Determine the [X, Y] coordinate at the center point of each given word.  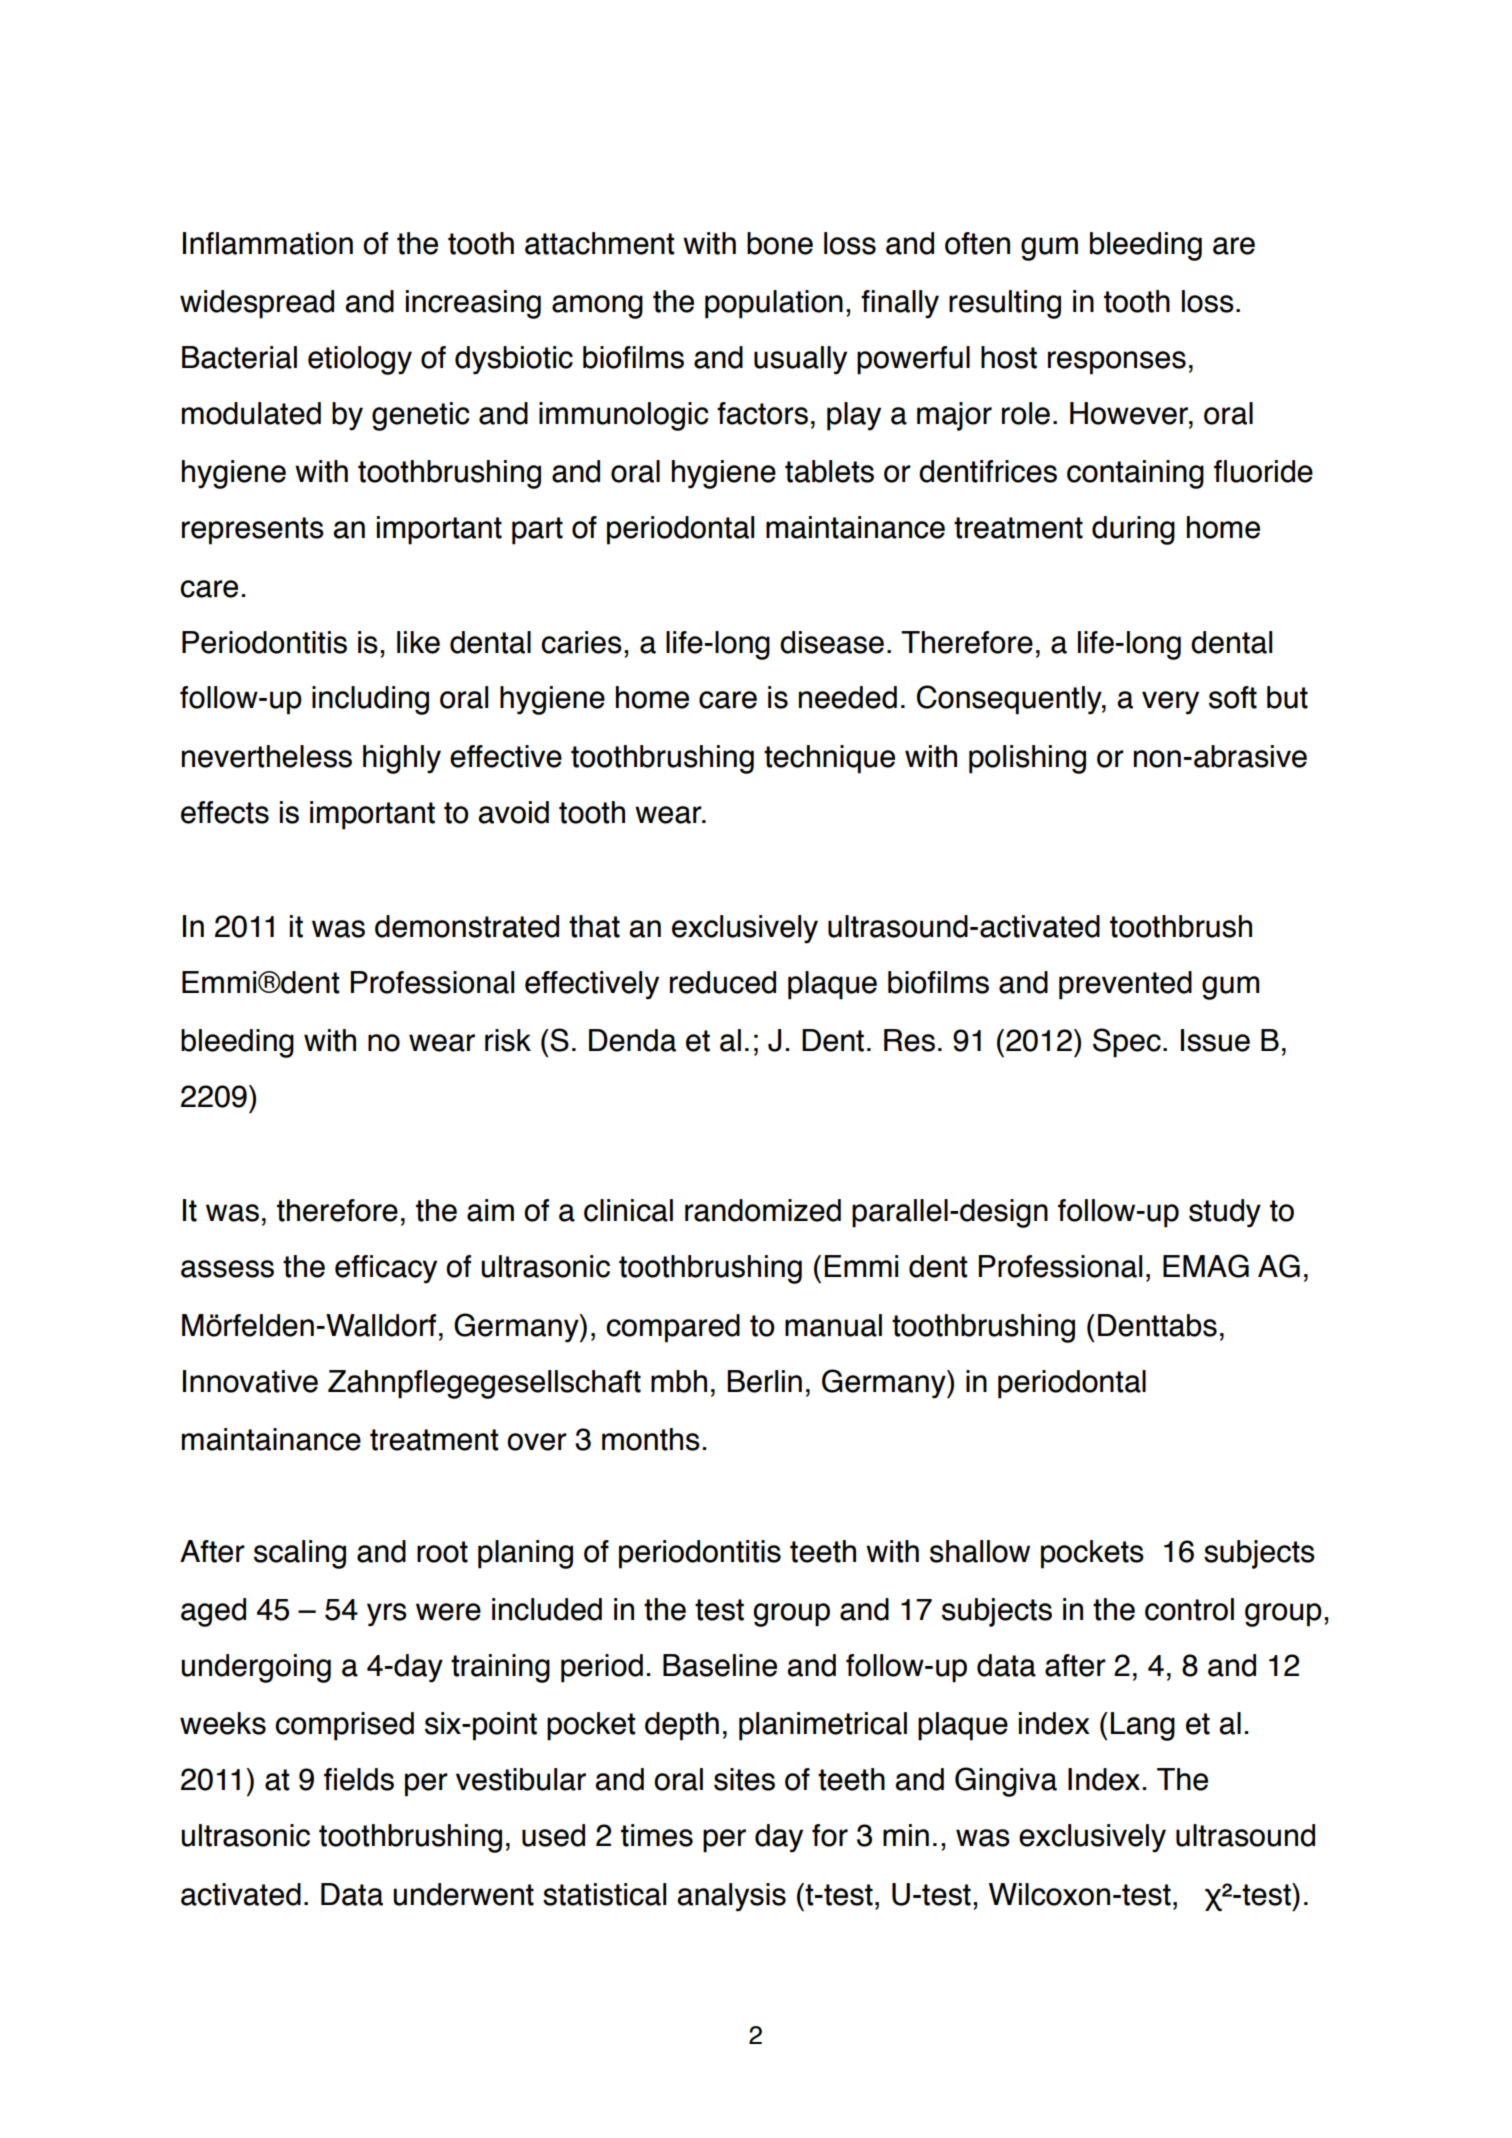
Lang [1143, 1726]
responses [1117, 363]
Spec [1127, 1043]
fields [359, 1779]
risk [508, 1040]
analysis [731, 1897]
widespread [257, 304]
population [774, 304]
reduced [723, 982]
